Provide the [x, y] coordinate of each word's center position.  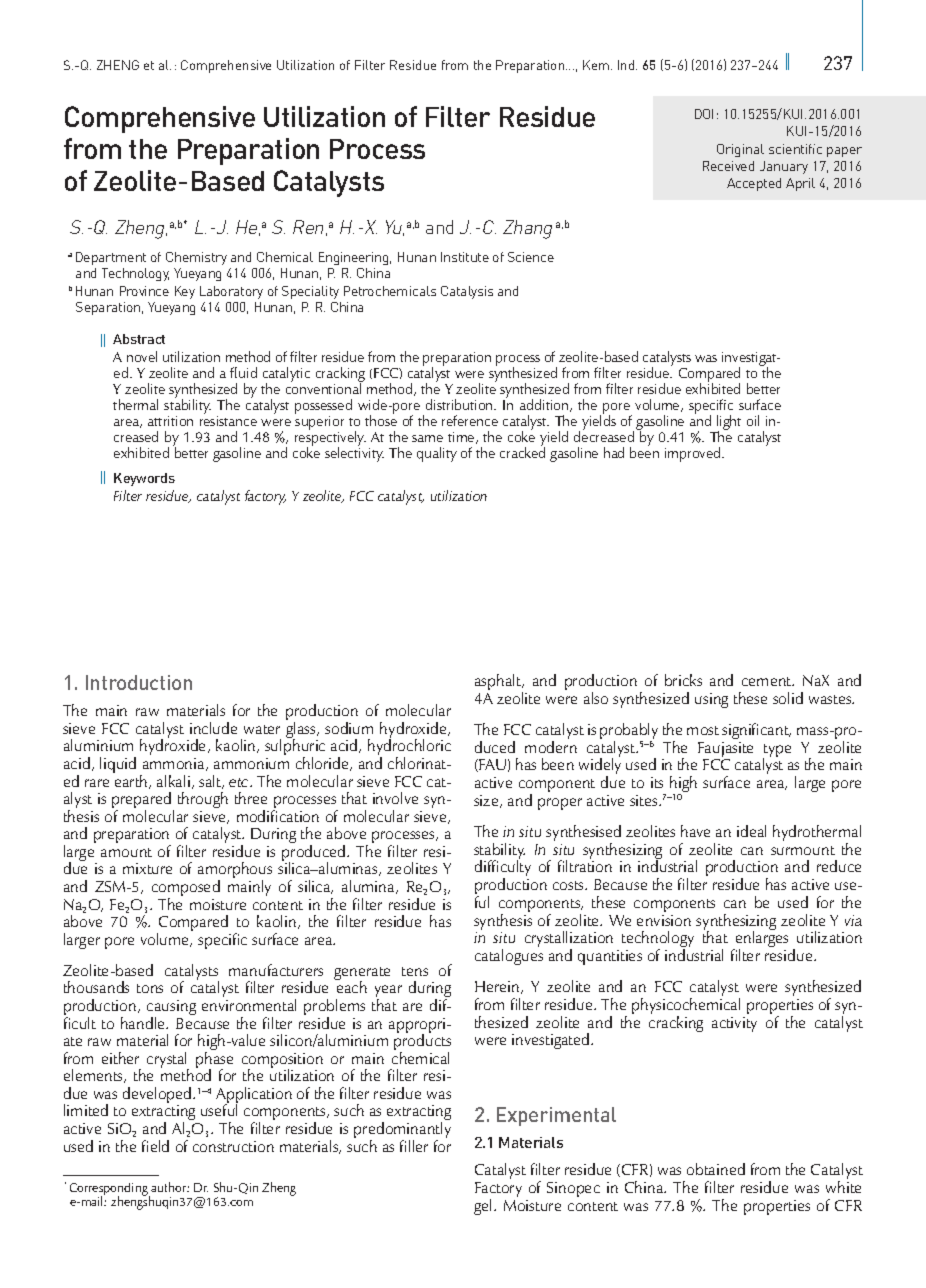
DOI [704, 114]
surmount [803, 850]
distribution [460, 404]
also [596, 698]
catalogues [509, 957]
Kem [596, 65]
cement [768, 681]
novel [142, 356]
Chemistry [196, 258]
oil [753, 420]
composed [186, 889]
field [155, 1146]
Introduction [139, 682]
